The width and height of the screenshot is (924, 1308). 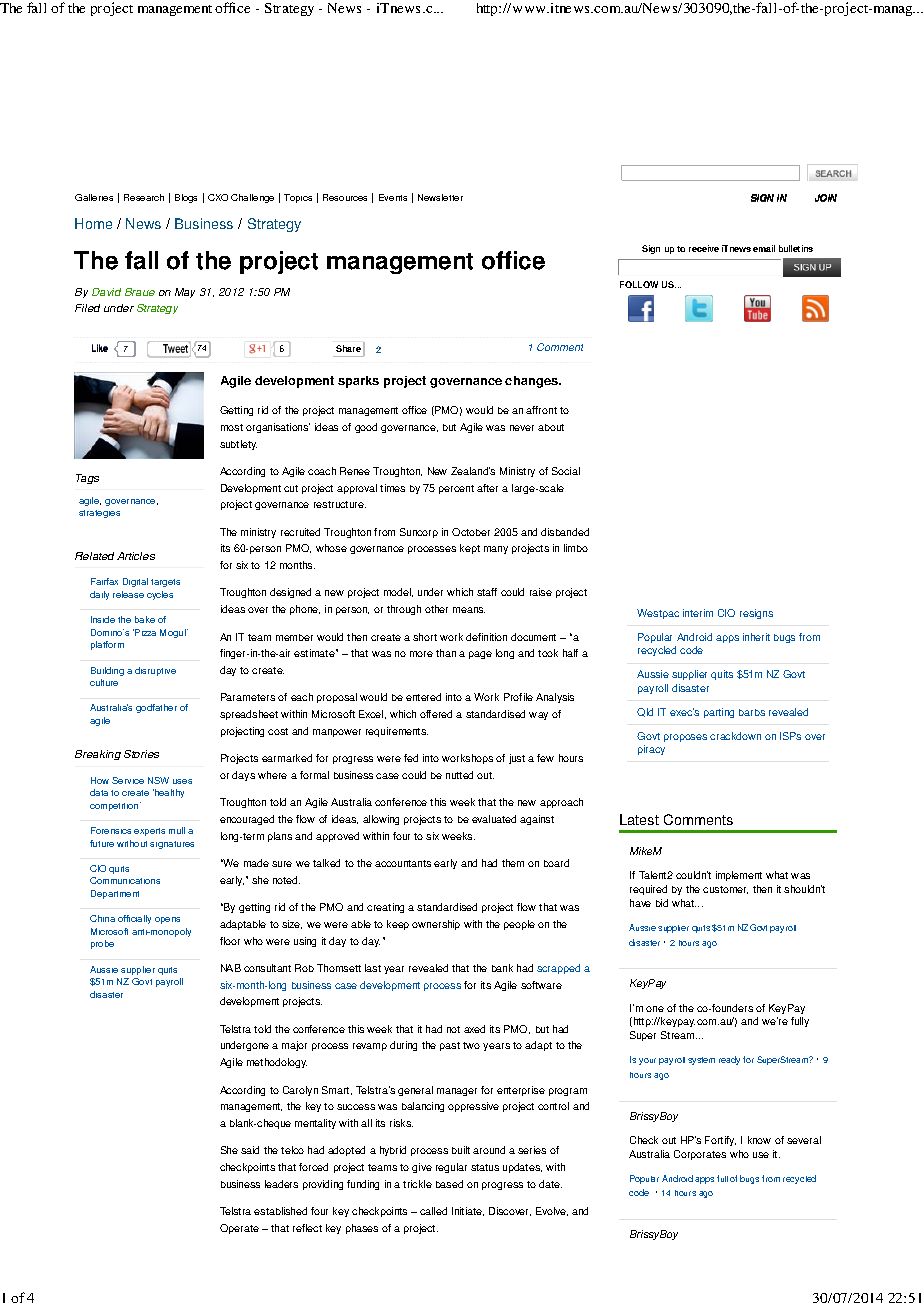 I want to click on Articles, so click(x=136, y=556).
